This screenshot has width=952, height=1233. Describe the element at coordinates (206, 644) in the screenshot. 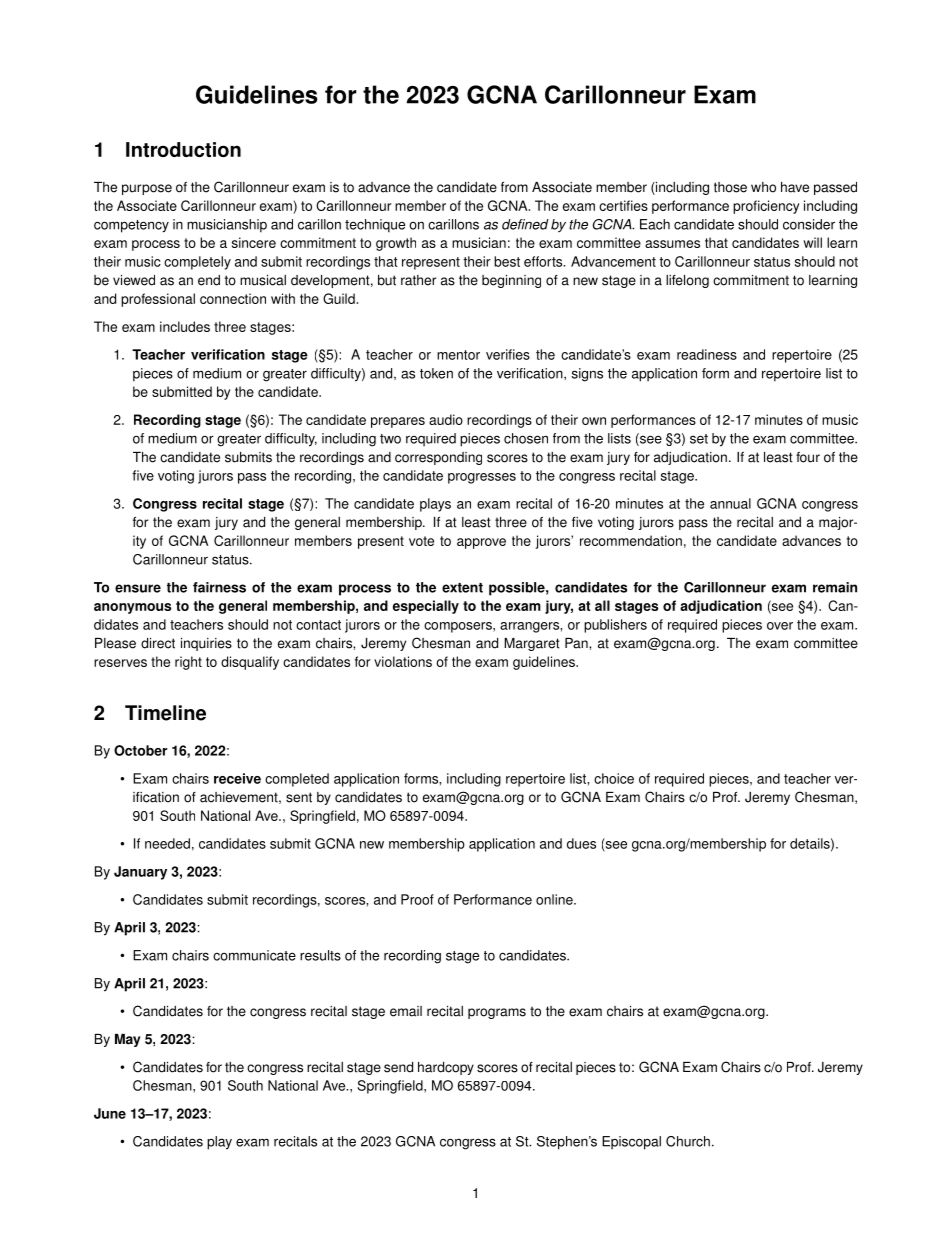

I see `inquiries` at that location.
